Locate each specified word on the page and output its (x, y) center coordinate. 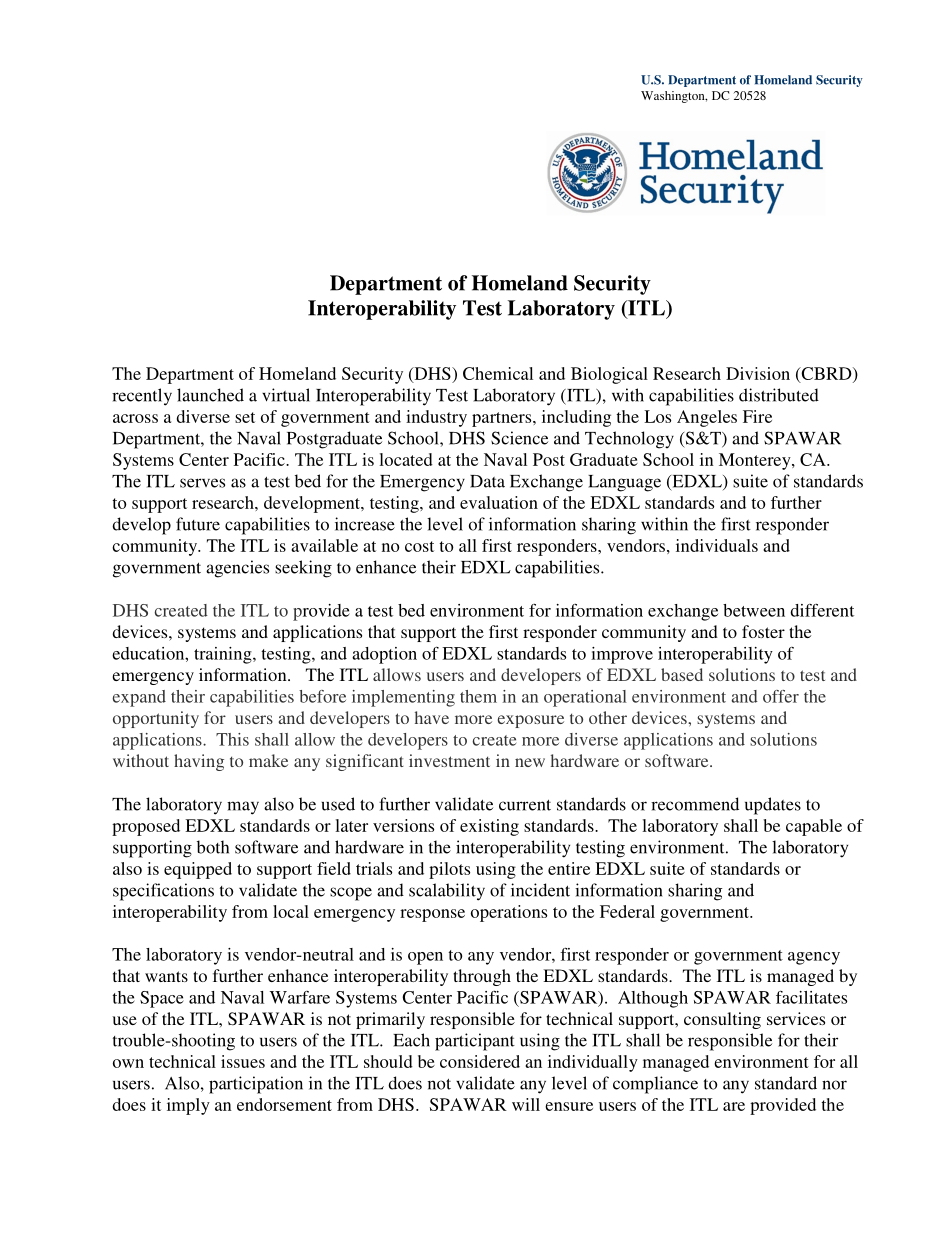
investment (449, 760)
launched (210, 395)
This (232, 739)
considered (480, 1061)
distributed (779, 395)
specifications (163, 892)
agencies (237, 569)
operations (509, 913)
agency (814, 958)
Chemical (498, 373)
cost (419, 546)
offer (781, 696)
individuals (717, 545)
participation (256, 1085)
